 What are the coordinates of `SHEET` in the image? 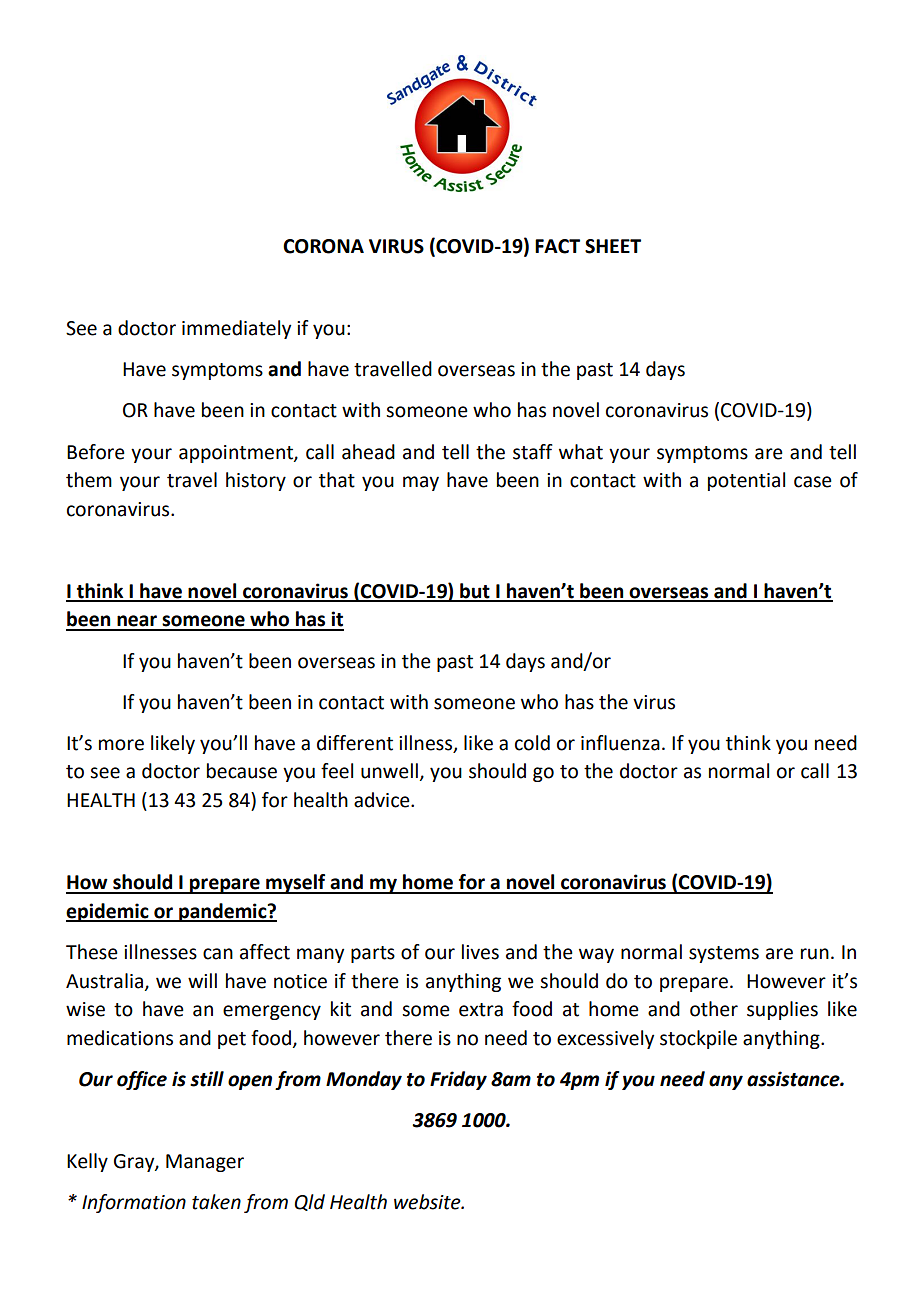 It's located at (613, 246).
